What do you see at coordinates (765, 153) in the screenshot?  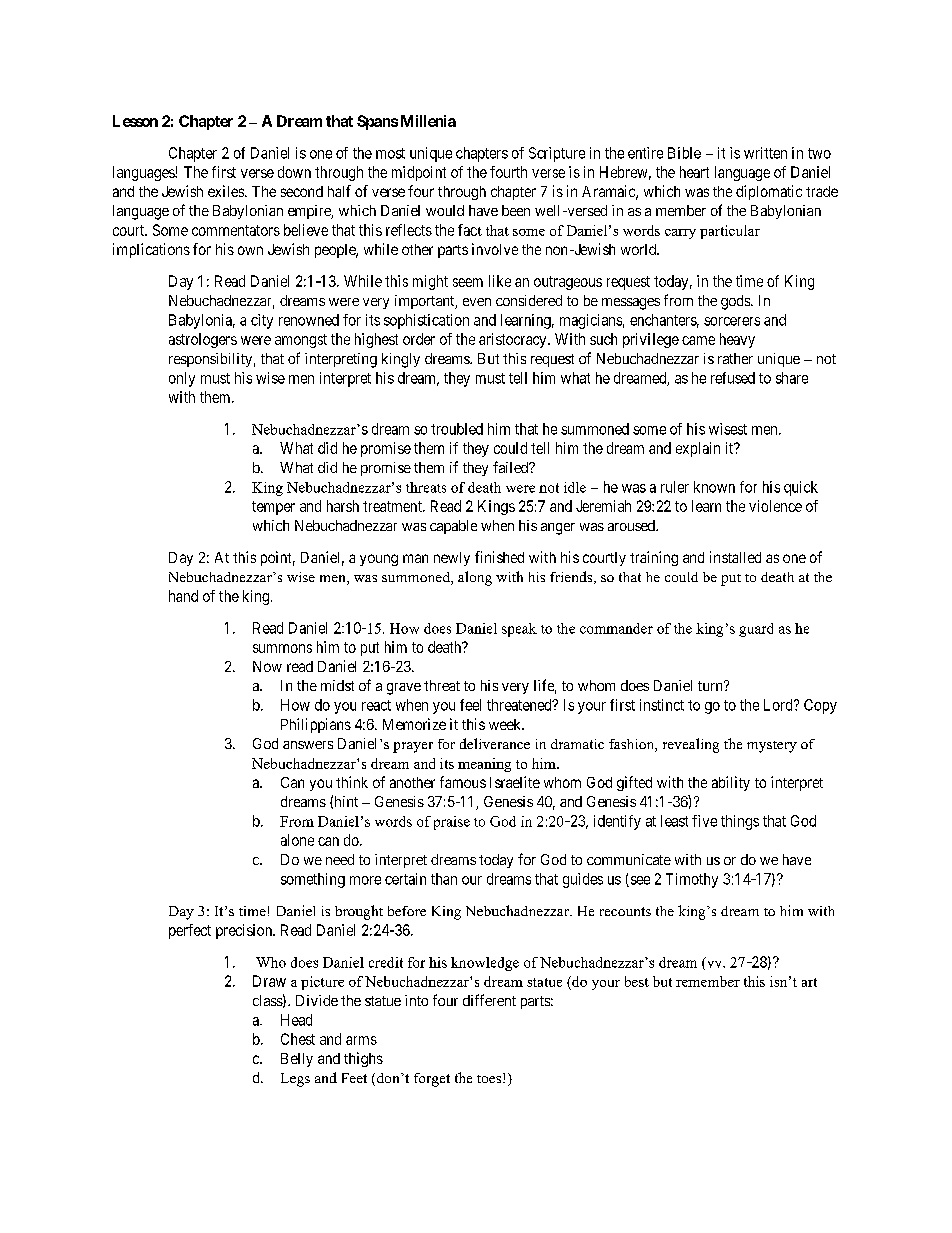 I see `written` at bounding box center [765, 153].
